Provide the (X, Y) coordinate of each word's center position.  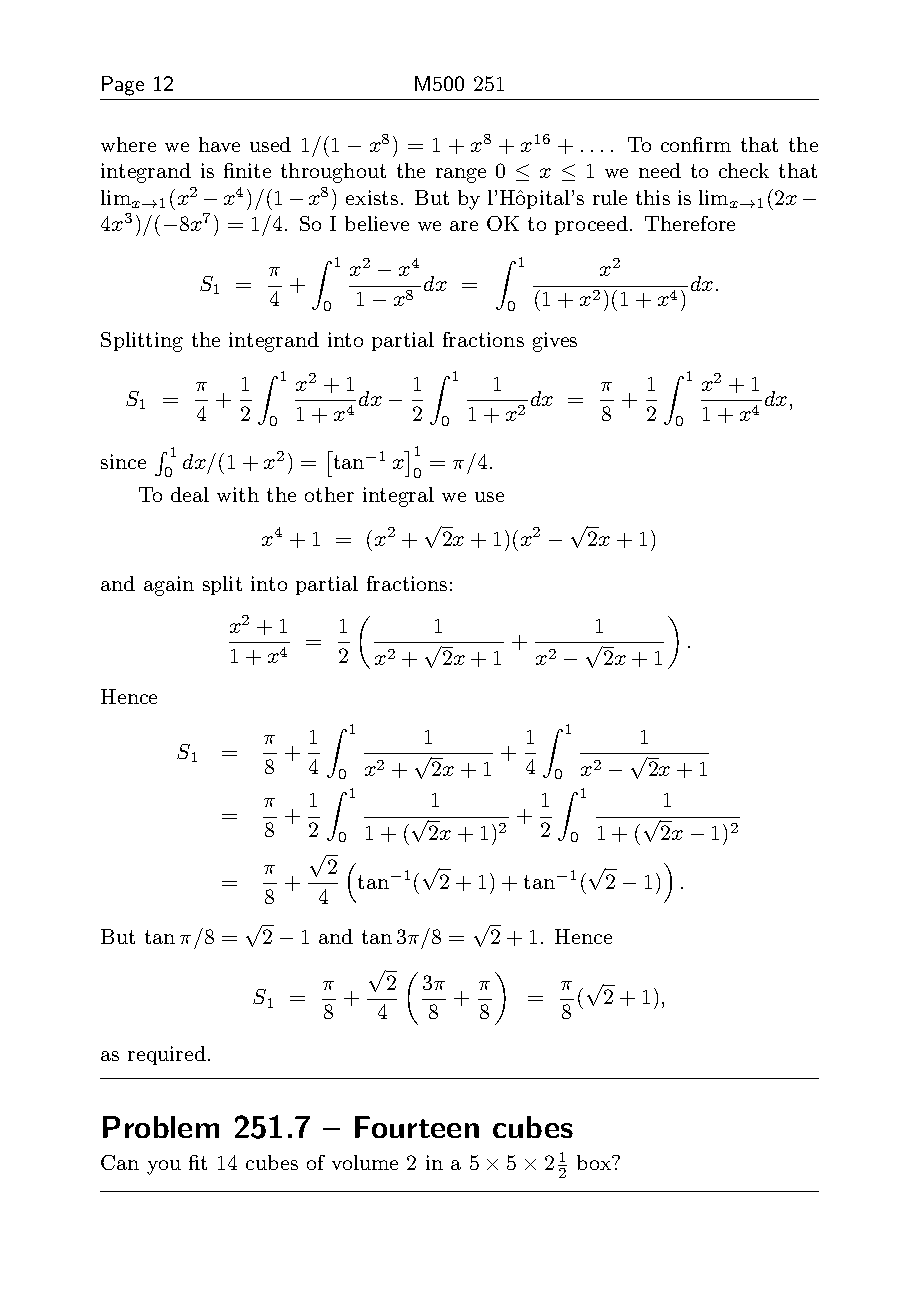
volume (365, 1162)
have (219, 144)
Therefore (690, 223)
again (169, 586)
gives (555, 342)
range (461, 175)
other (329, 494)
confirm (696, 144)
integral (398, 497)
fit (198, 1162)
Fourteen (417, 1127)
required (167, 1055)
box (595, 1162)
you (164, 1167)
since (123, 461)
